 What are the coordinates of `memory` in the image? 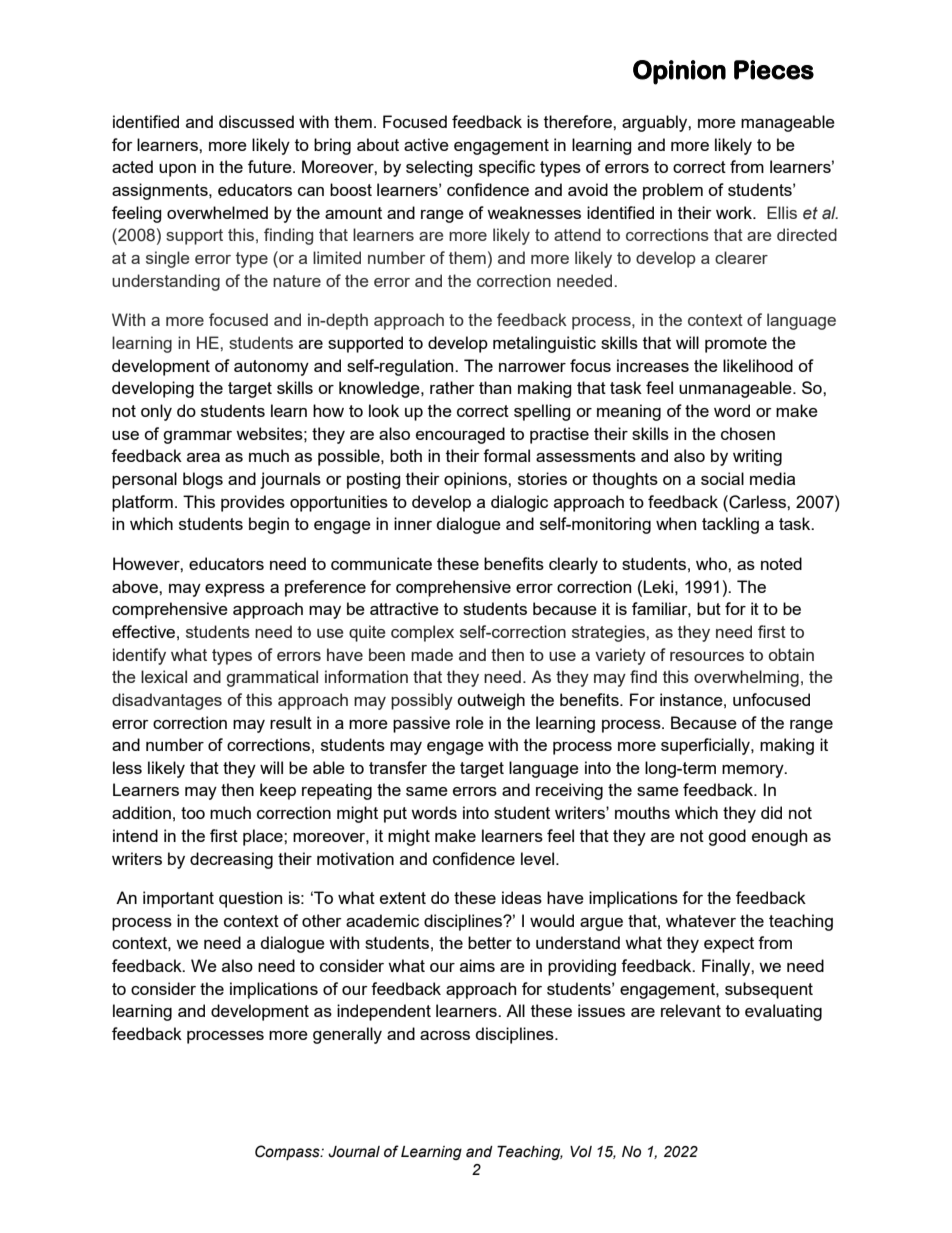 It's located at (754, 771).
